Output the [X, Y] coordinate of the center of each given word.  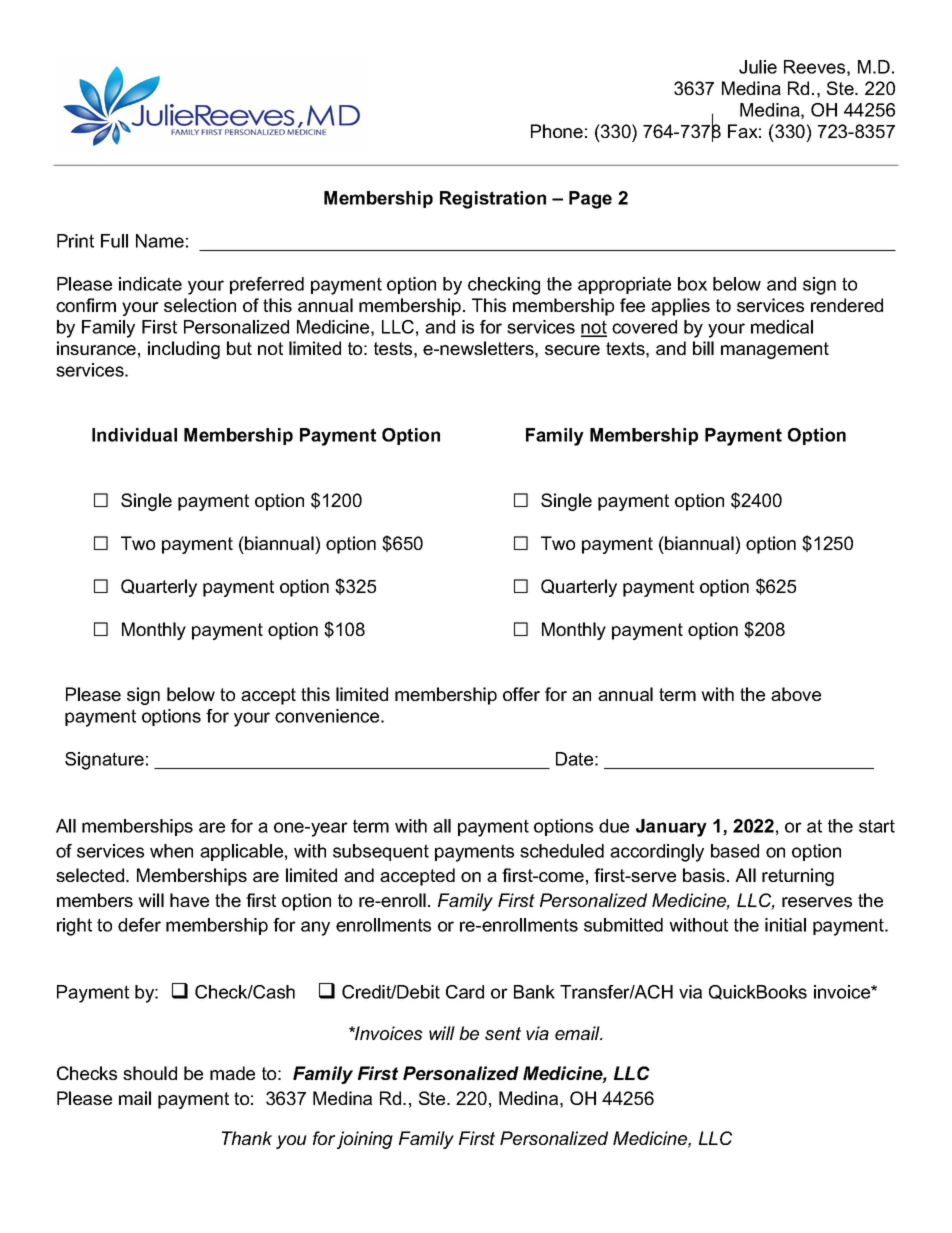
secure [572, 350]
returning [798, 877]
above [796, 694]
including [184, 350]
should [150, 1073]
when [171, 851]
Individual [134, 435]
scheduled [562, 851]
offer [521, 694]
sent [503, 1033]
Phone [557, 131]
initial [785, 925]
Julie [758, 67]
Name [160, 241]
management [775, 350]
